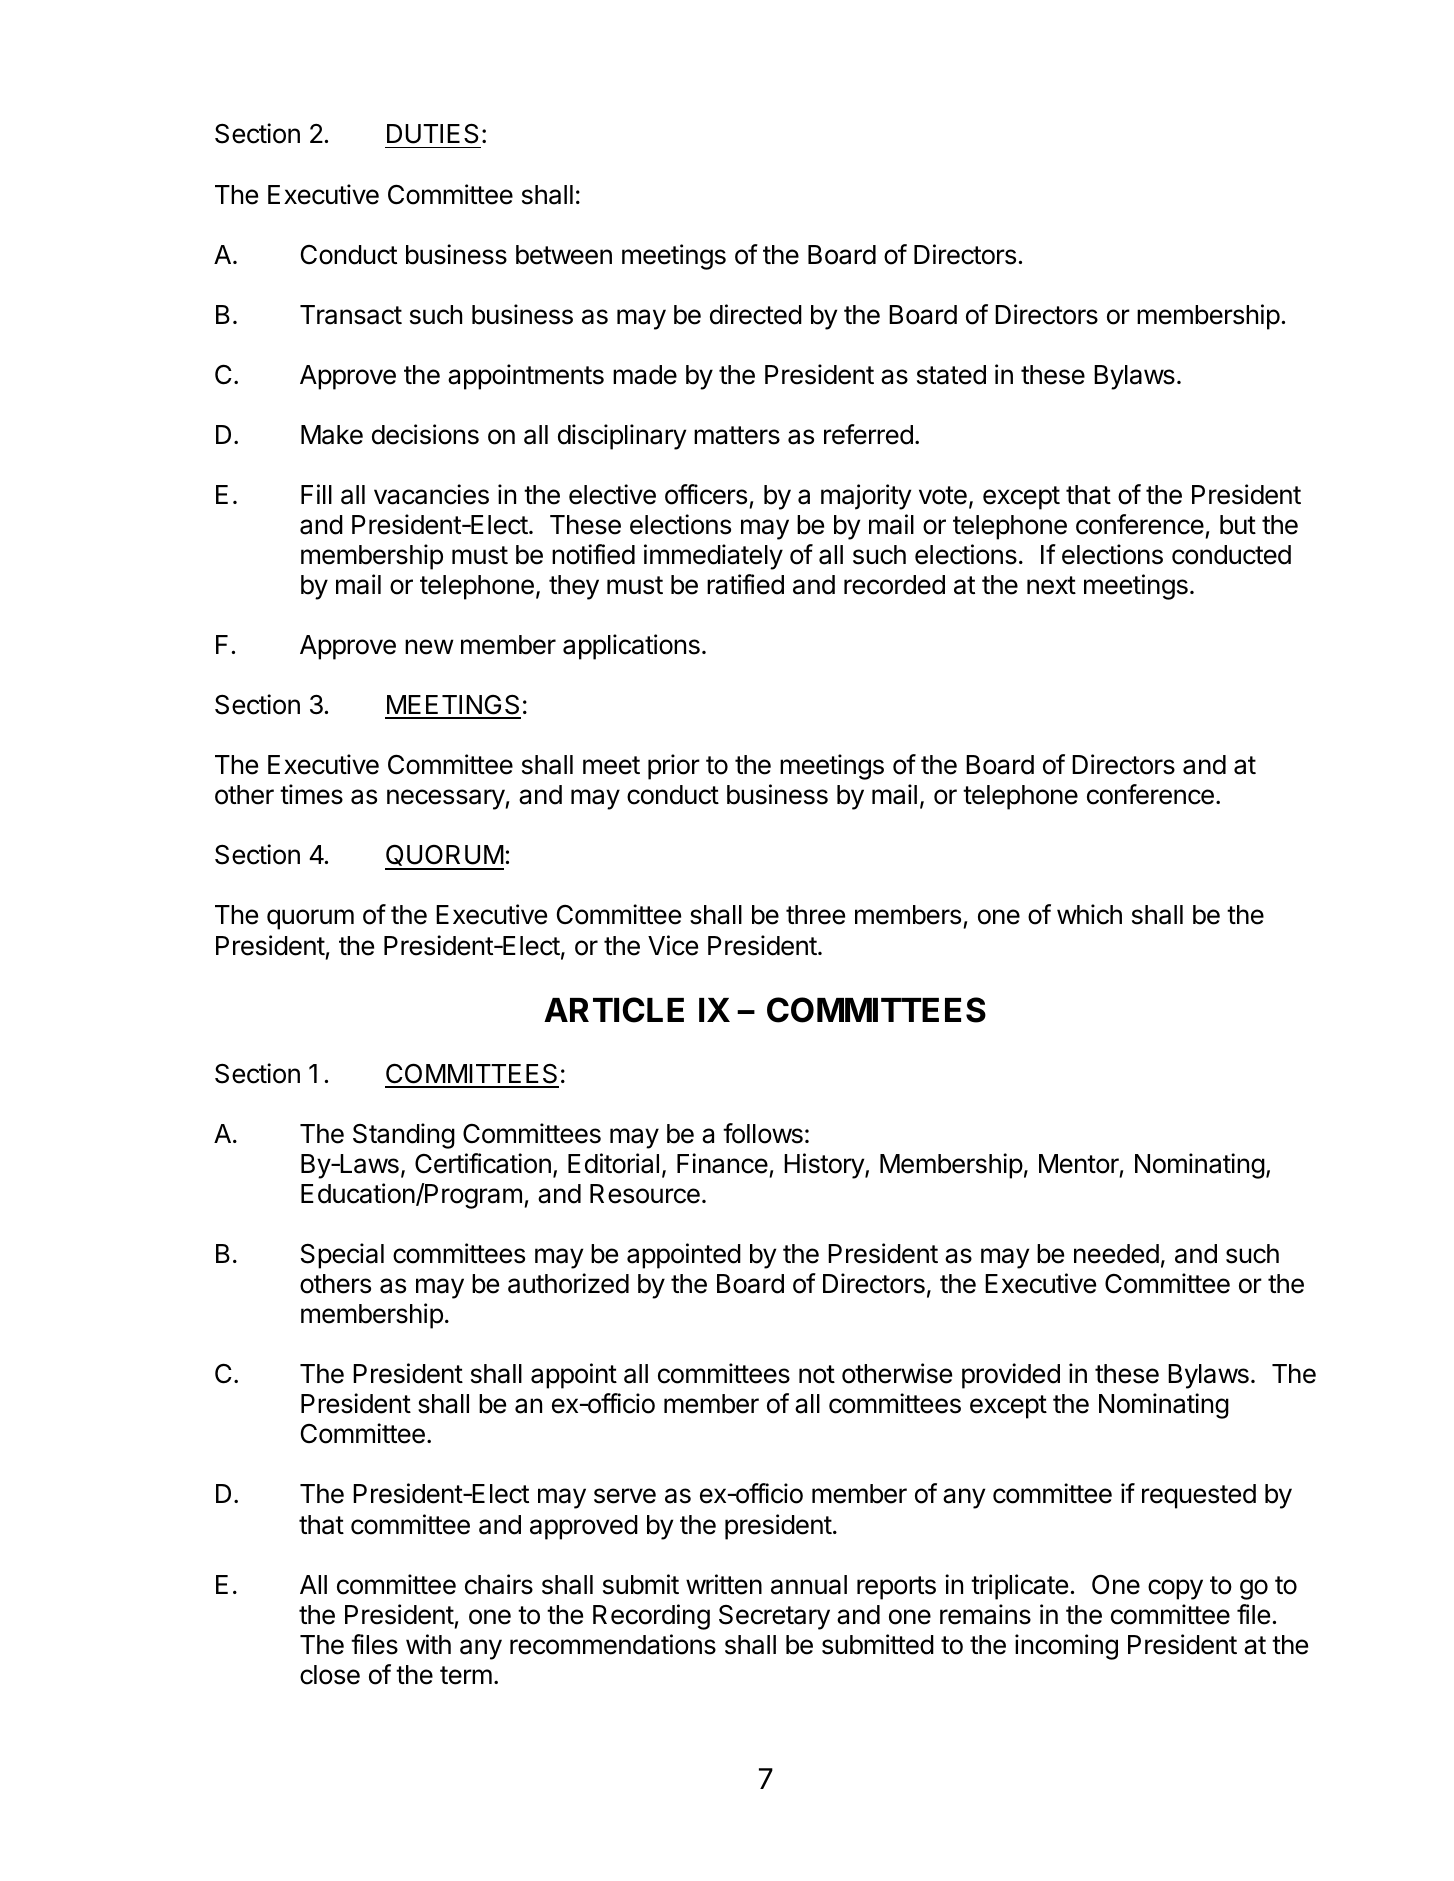  Describe the element at coordinates (1089, 914) in the document. I see `which` at that location.
